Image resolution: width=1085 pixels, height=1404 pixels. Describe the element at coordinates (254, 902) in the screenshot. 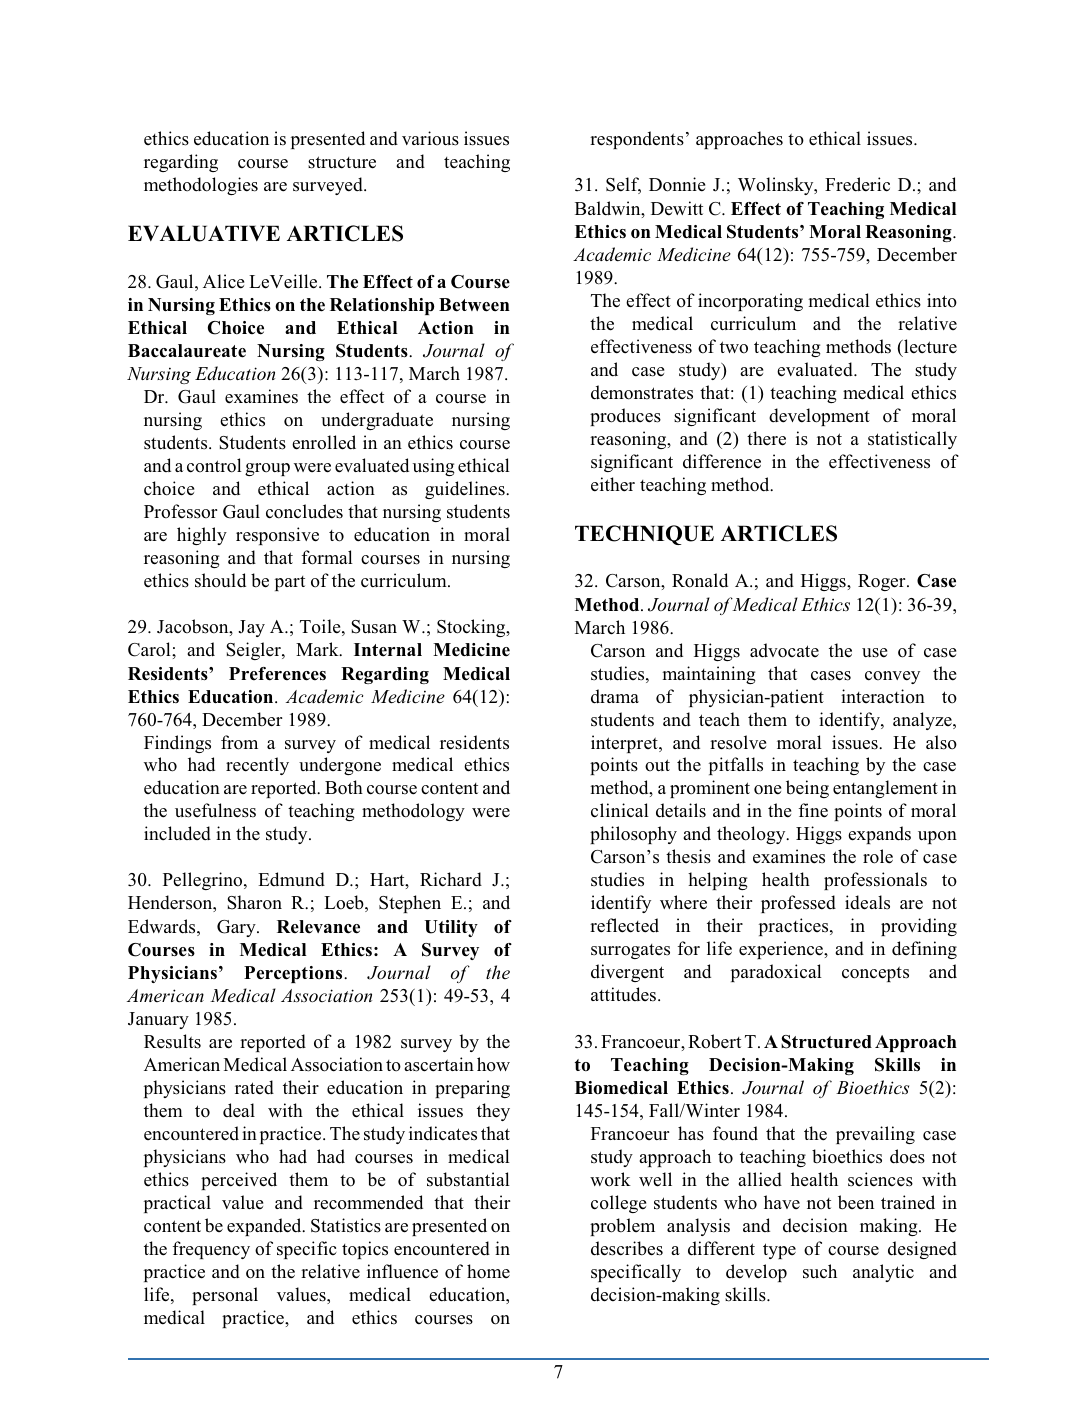

I see `Sharon` at that location.
